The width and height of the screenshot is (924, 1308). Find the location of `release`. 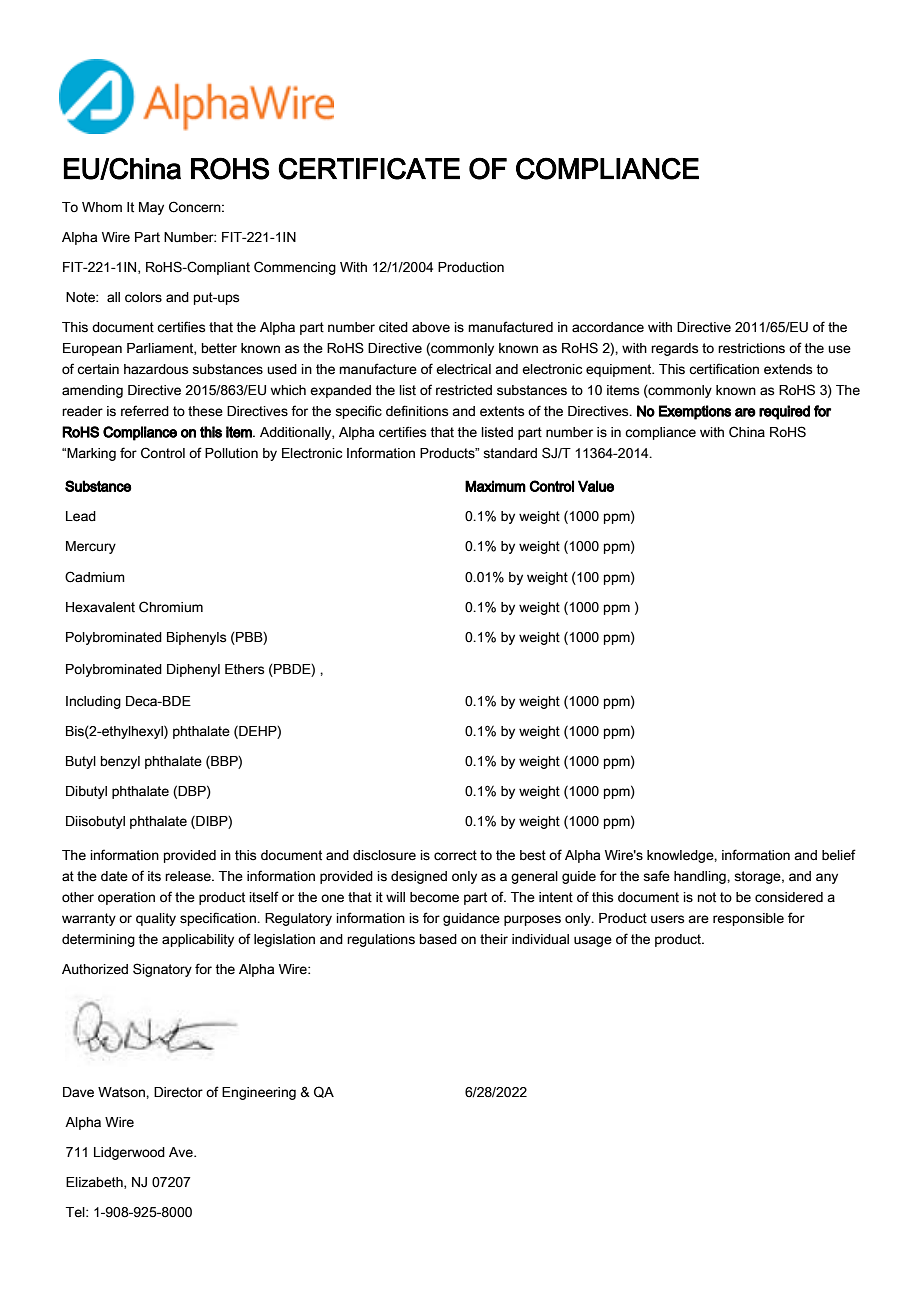

release is located at coordinates (189, 876).
